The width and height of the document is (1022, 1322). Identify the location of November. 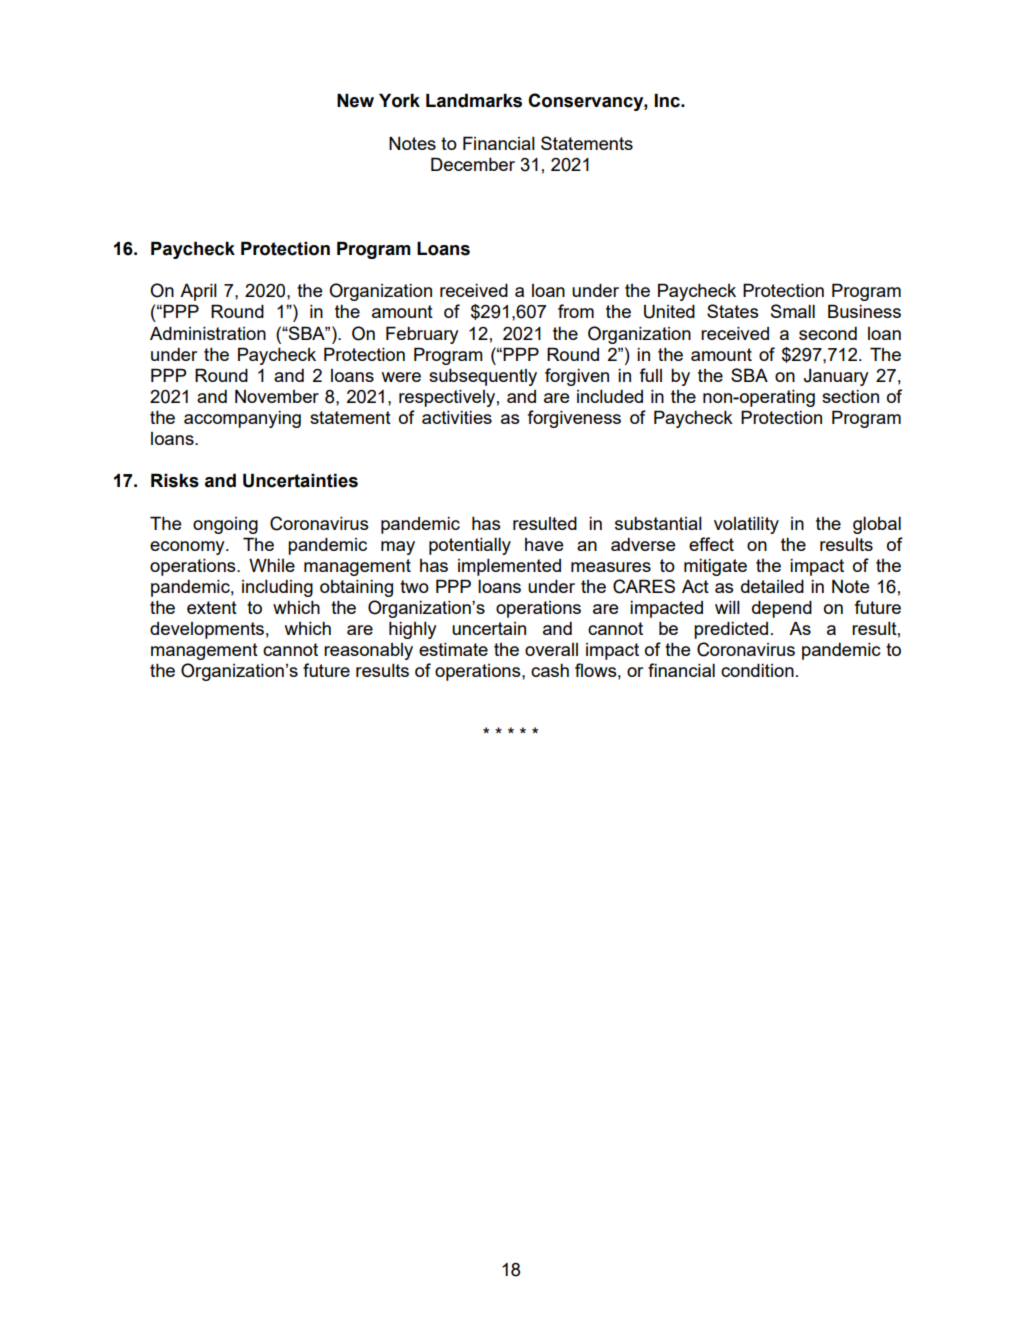
(277, 396).
